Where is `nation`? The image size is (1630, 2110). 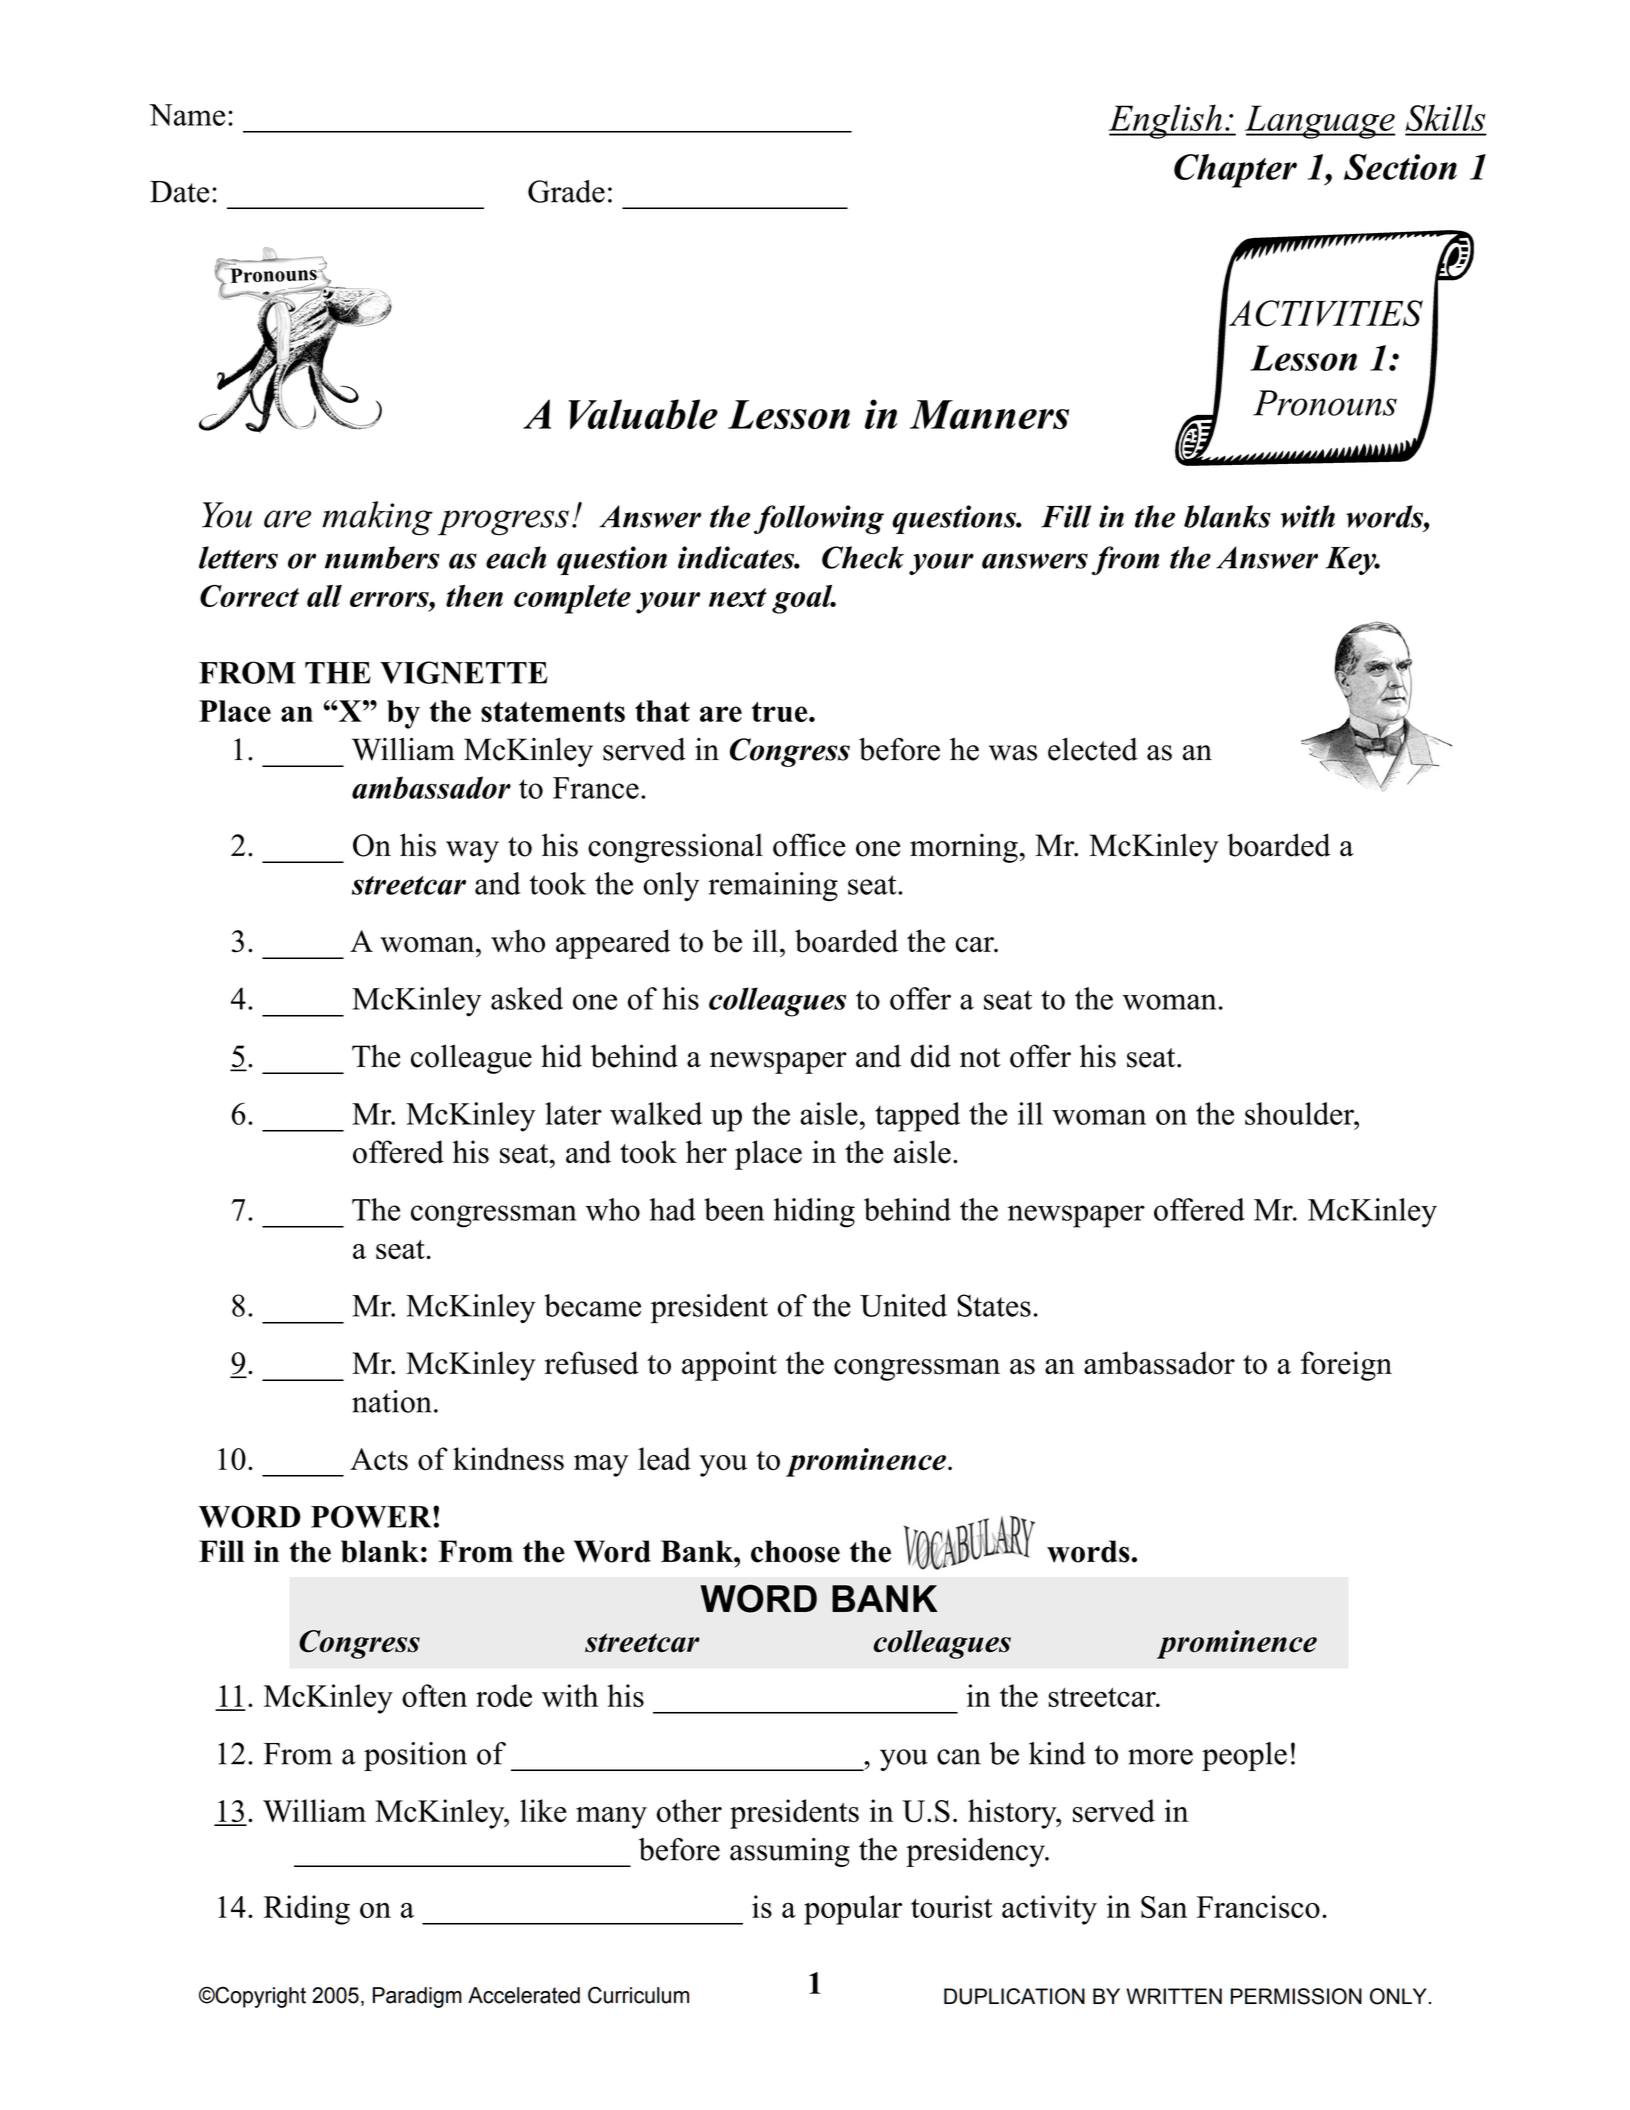 nation is located at coordinates (392, 1401).
